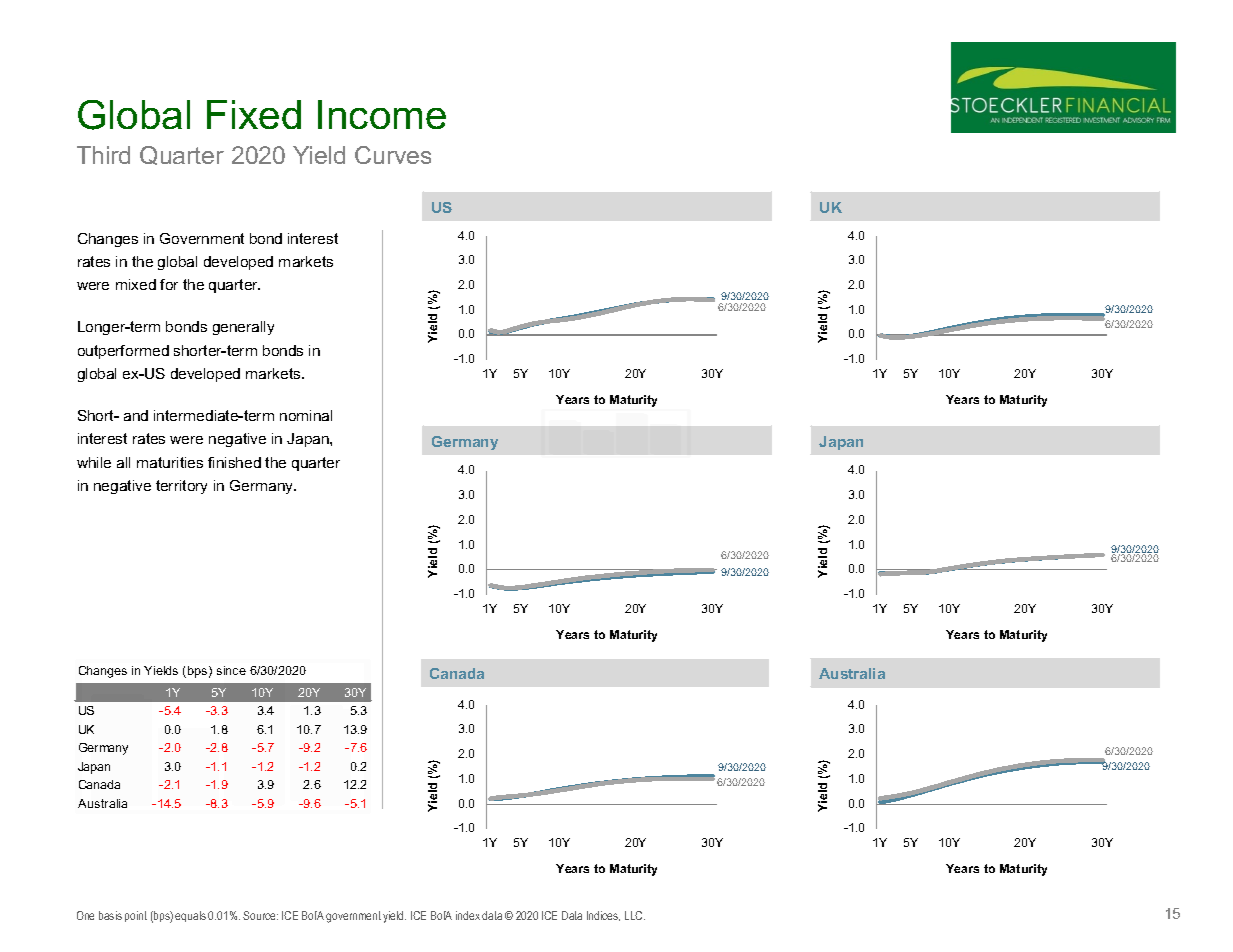 Image resolution: width=1233 pixels, height=952 pixels. What do you see at coordinates (136, 916) in the document?
I see `point` at bounding box center [136, 916].
